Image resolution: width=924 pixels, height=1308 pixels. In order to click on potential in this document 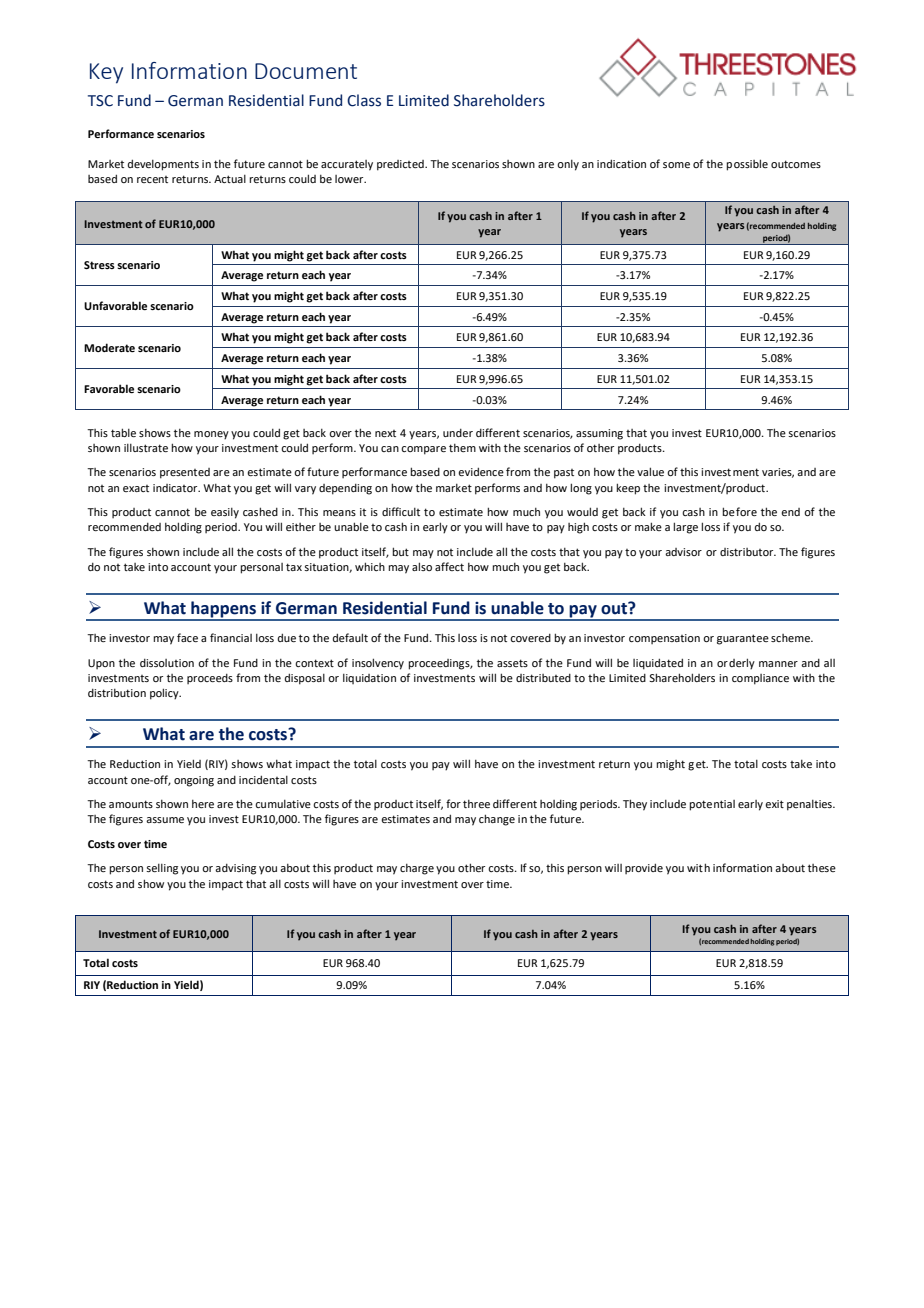, I will do `click(712, 805)`.
